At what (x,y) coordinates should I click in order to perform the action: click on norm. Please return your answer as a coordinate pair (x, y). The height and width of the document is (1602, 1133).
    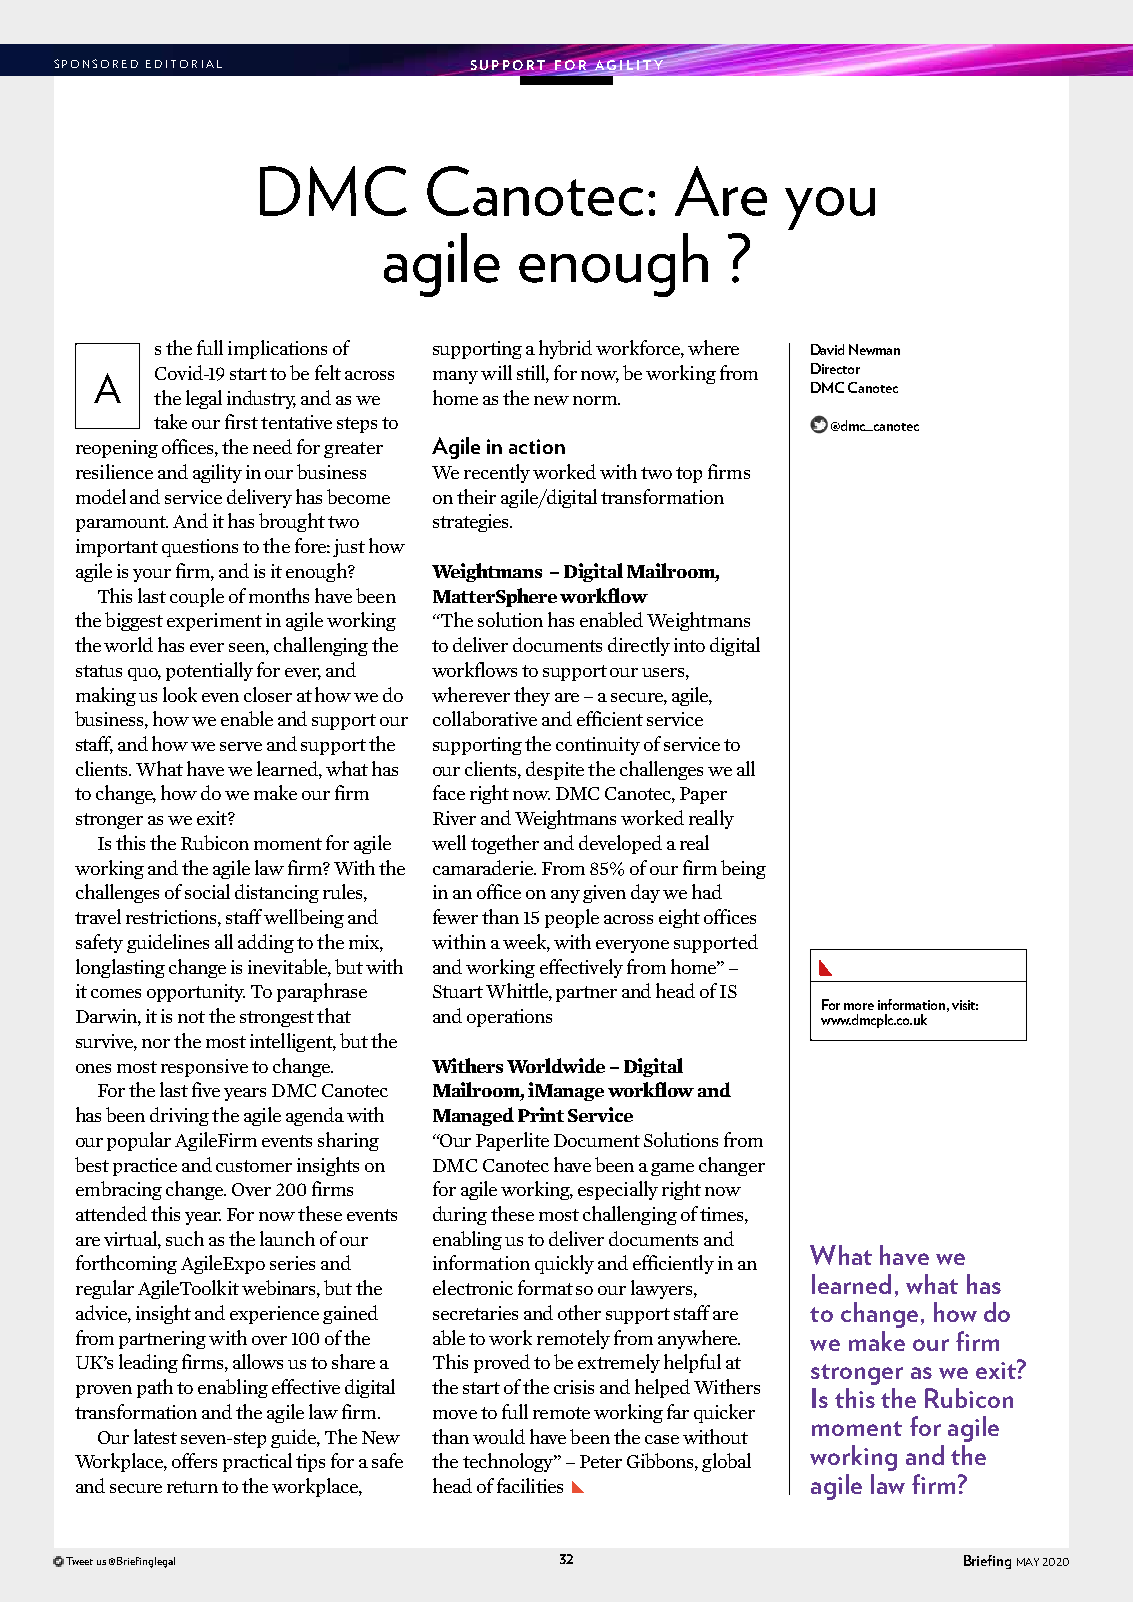
    Looking at the image, I should click on (596, 400).
